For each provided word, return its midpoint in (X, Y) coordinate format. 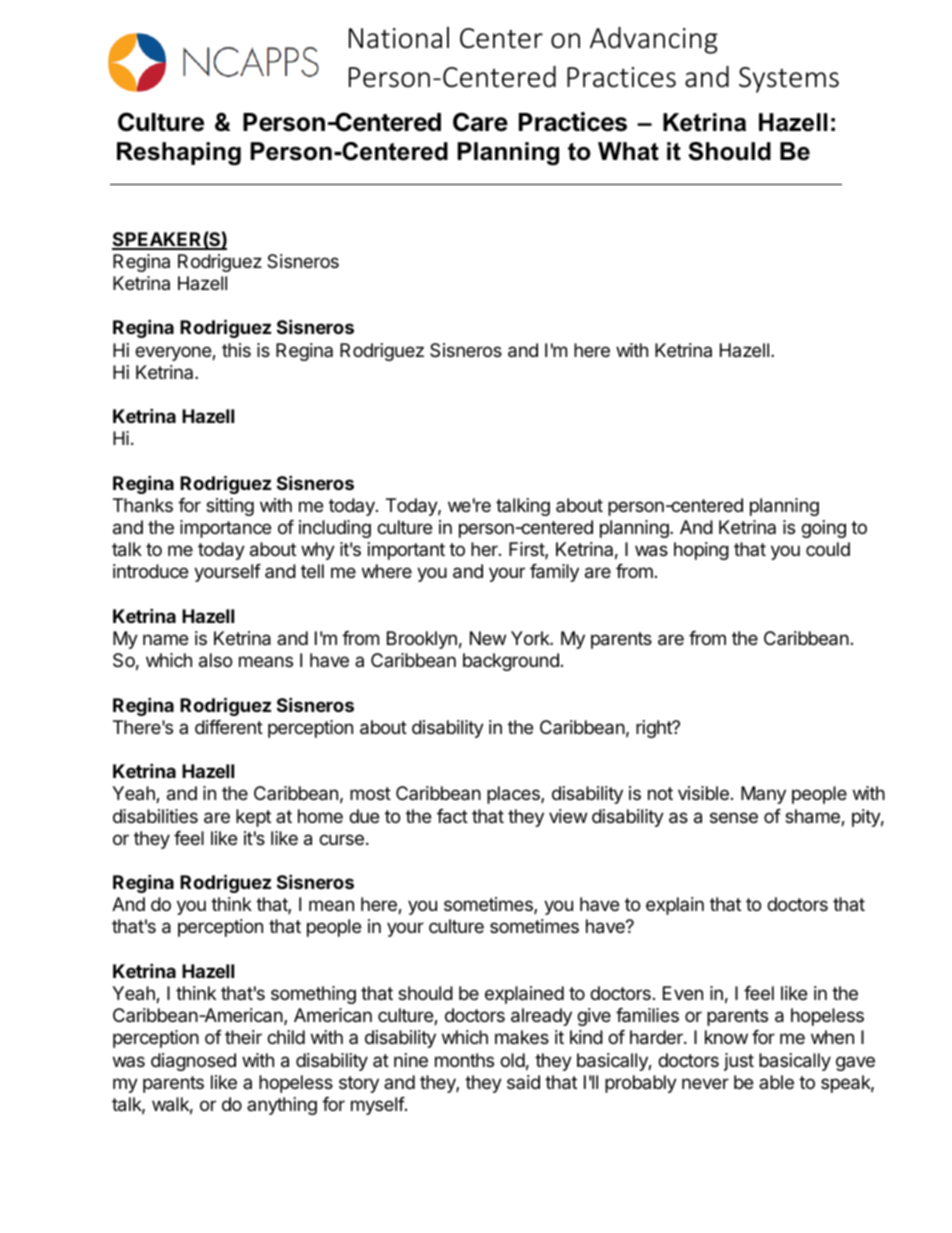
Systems (789, 80)
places (514, 795)
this (236, 350)
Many (763, 795)
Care (480, 122)
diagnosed (193, 1062)
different (229, 727)
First (527, 550)
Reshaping (179, 154)
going (823, 529)
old (512, 1060)
